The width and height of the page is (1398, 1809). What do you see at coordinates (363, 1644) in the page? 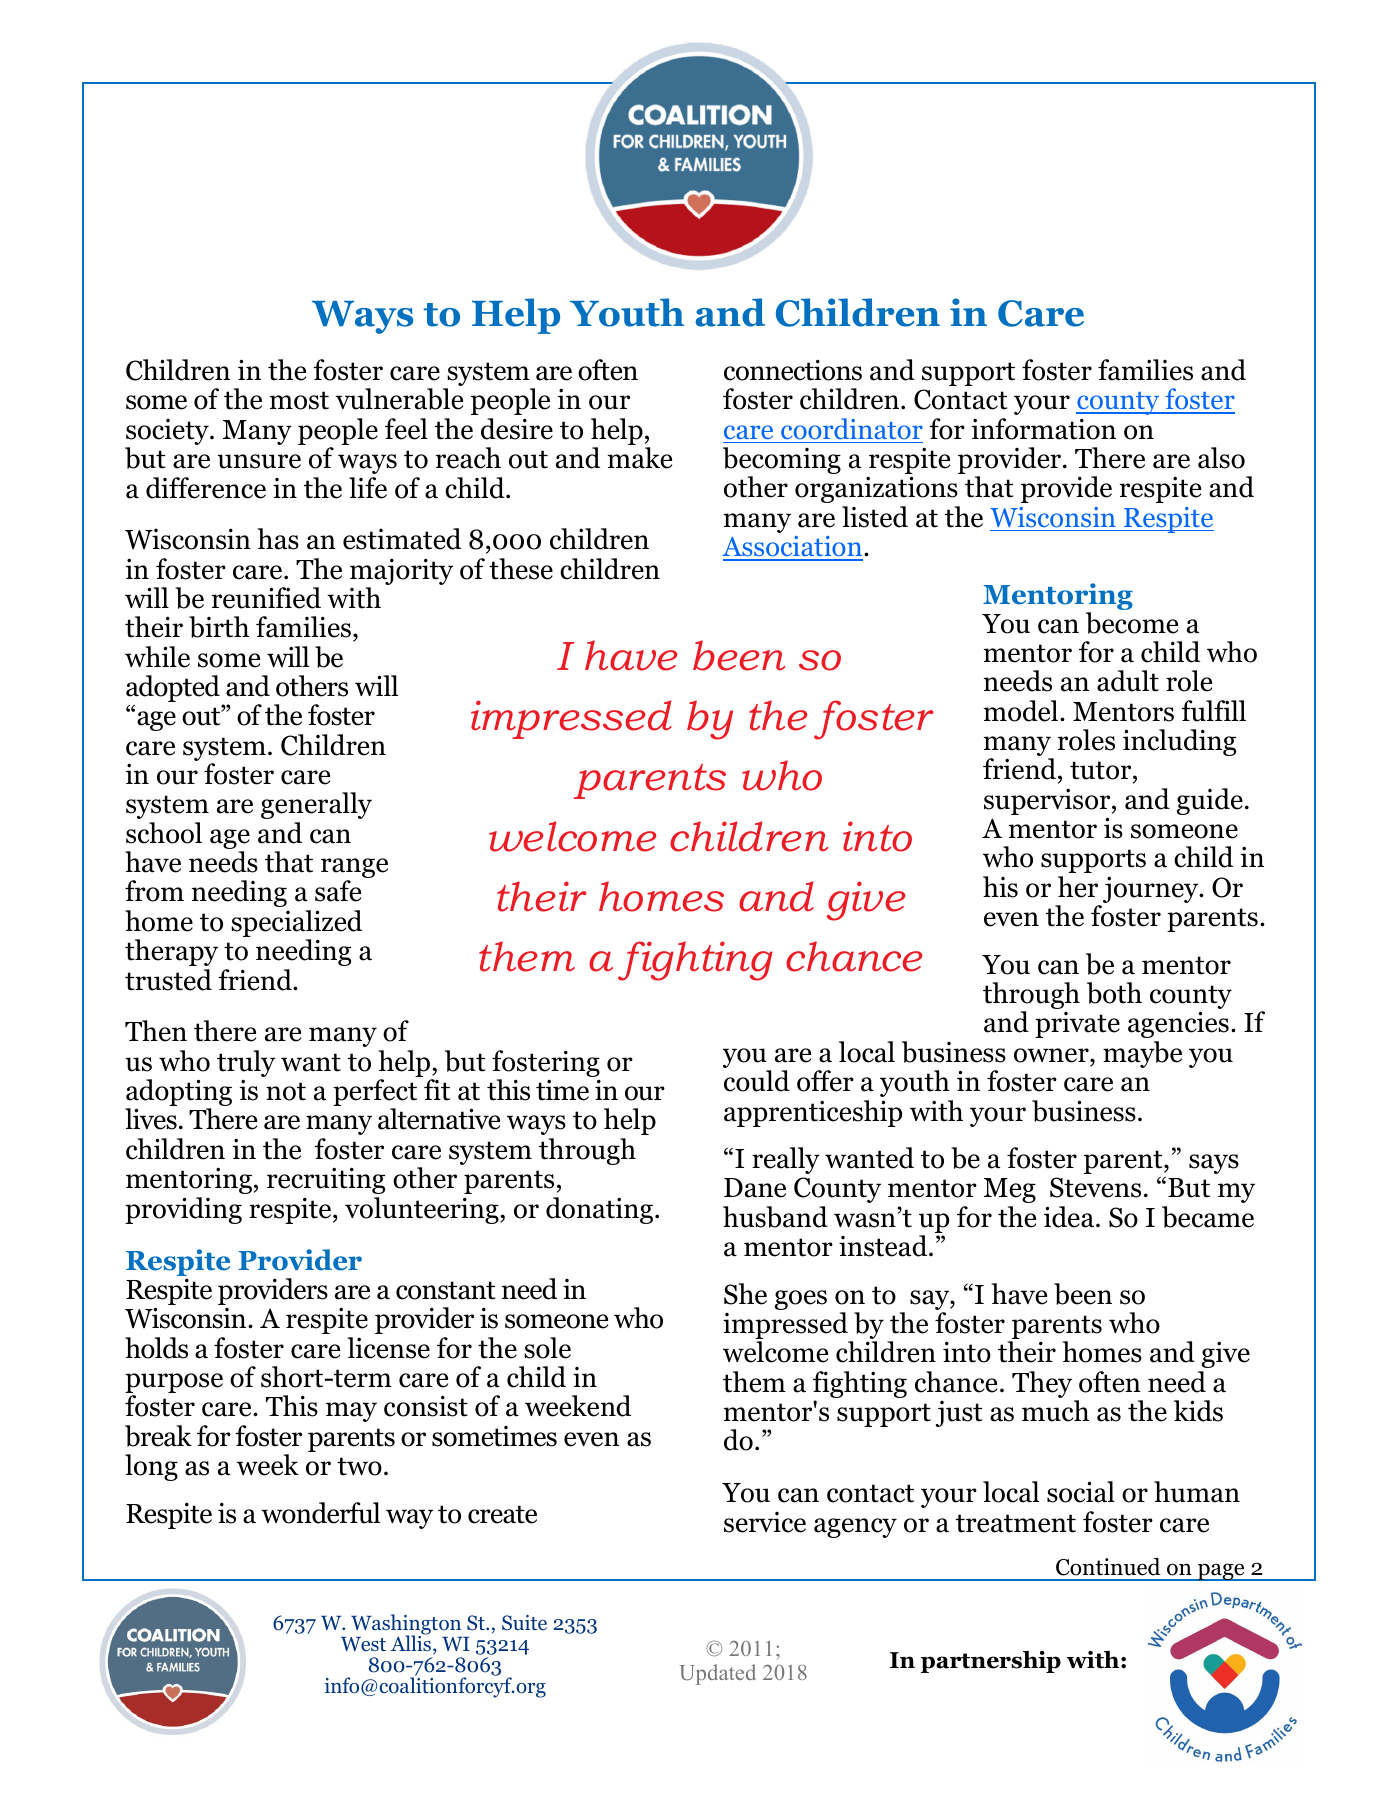
I see `West` at bounding box center [363, 1644].
